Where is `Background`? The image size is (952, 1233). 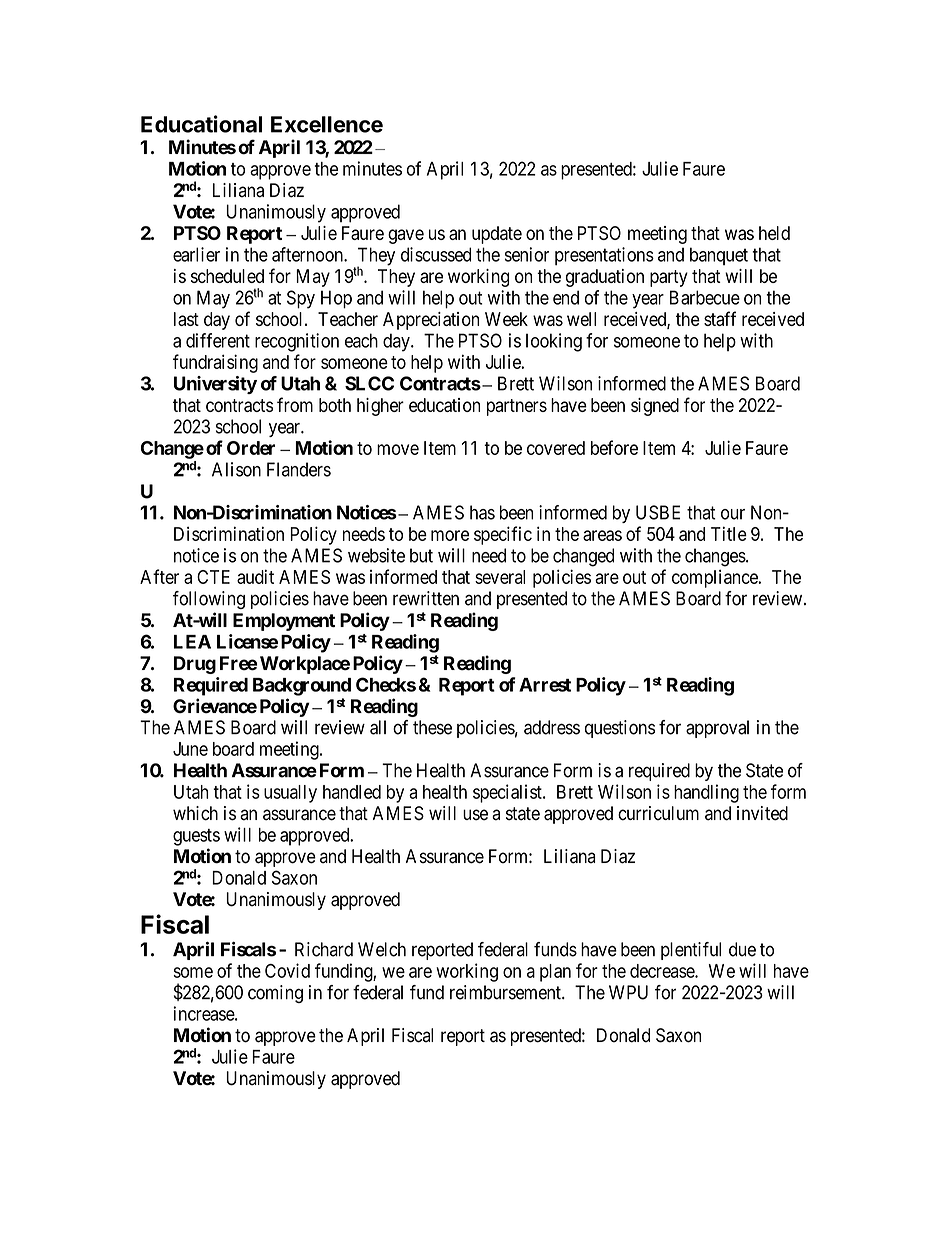 Background is located at coordinates (302, 687).
